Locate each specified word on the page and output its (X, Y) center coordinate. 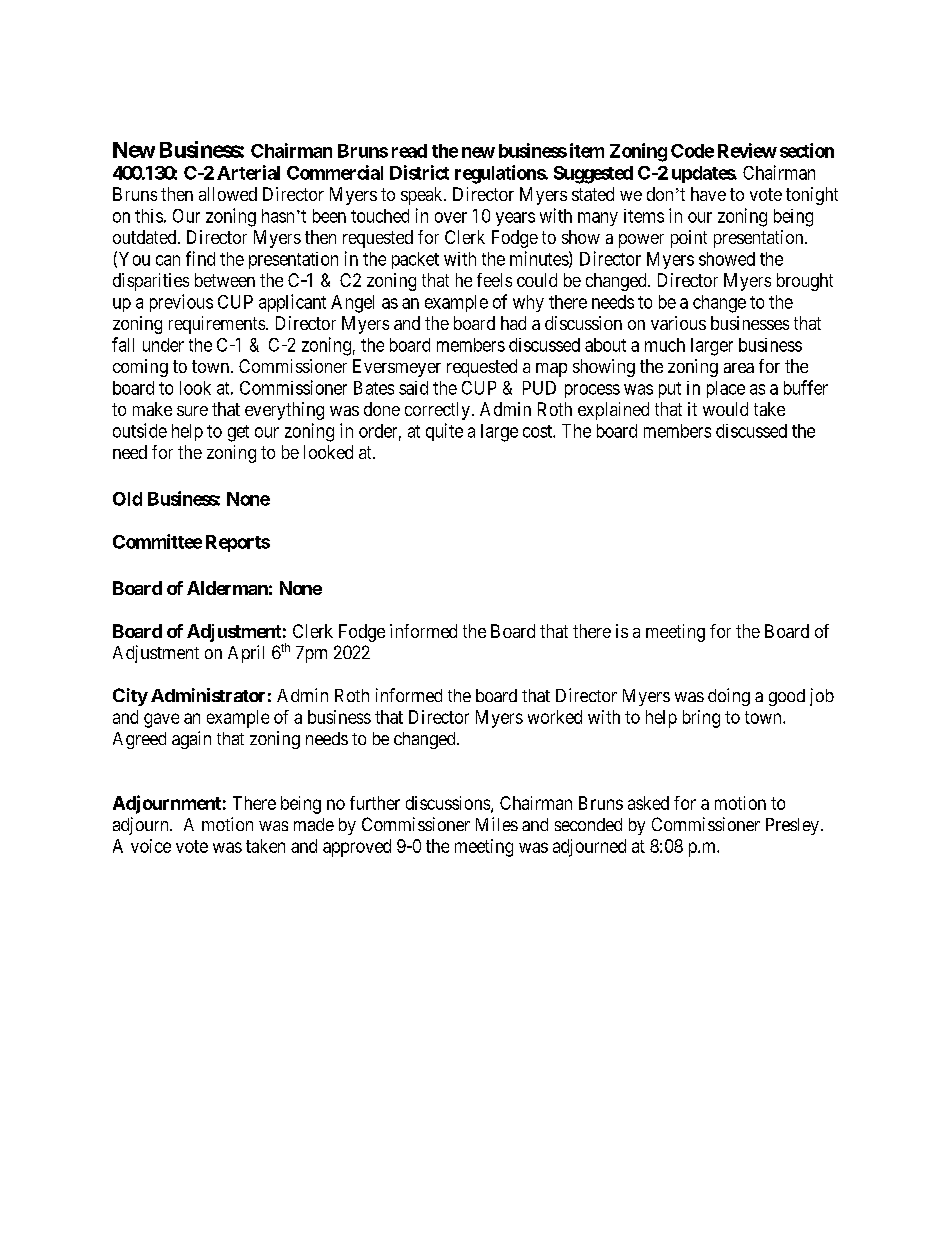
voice (151, 846)
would (725, 409)
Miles (497, 824)
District (419, 172)
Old (127, 499)
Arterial (248, 172)
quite (444, 432)
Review (747, 150)
